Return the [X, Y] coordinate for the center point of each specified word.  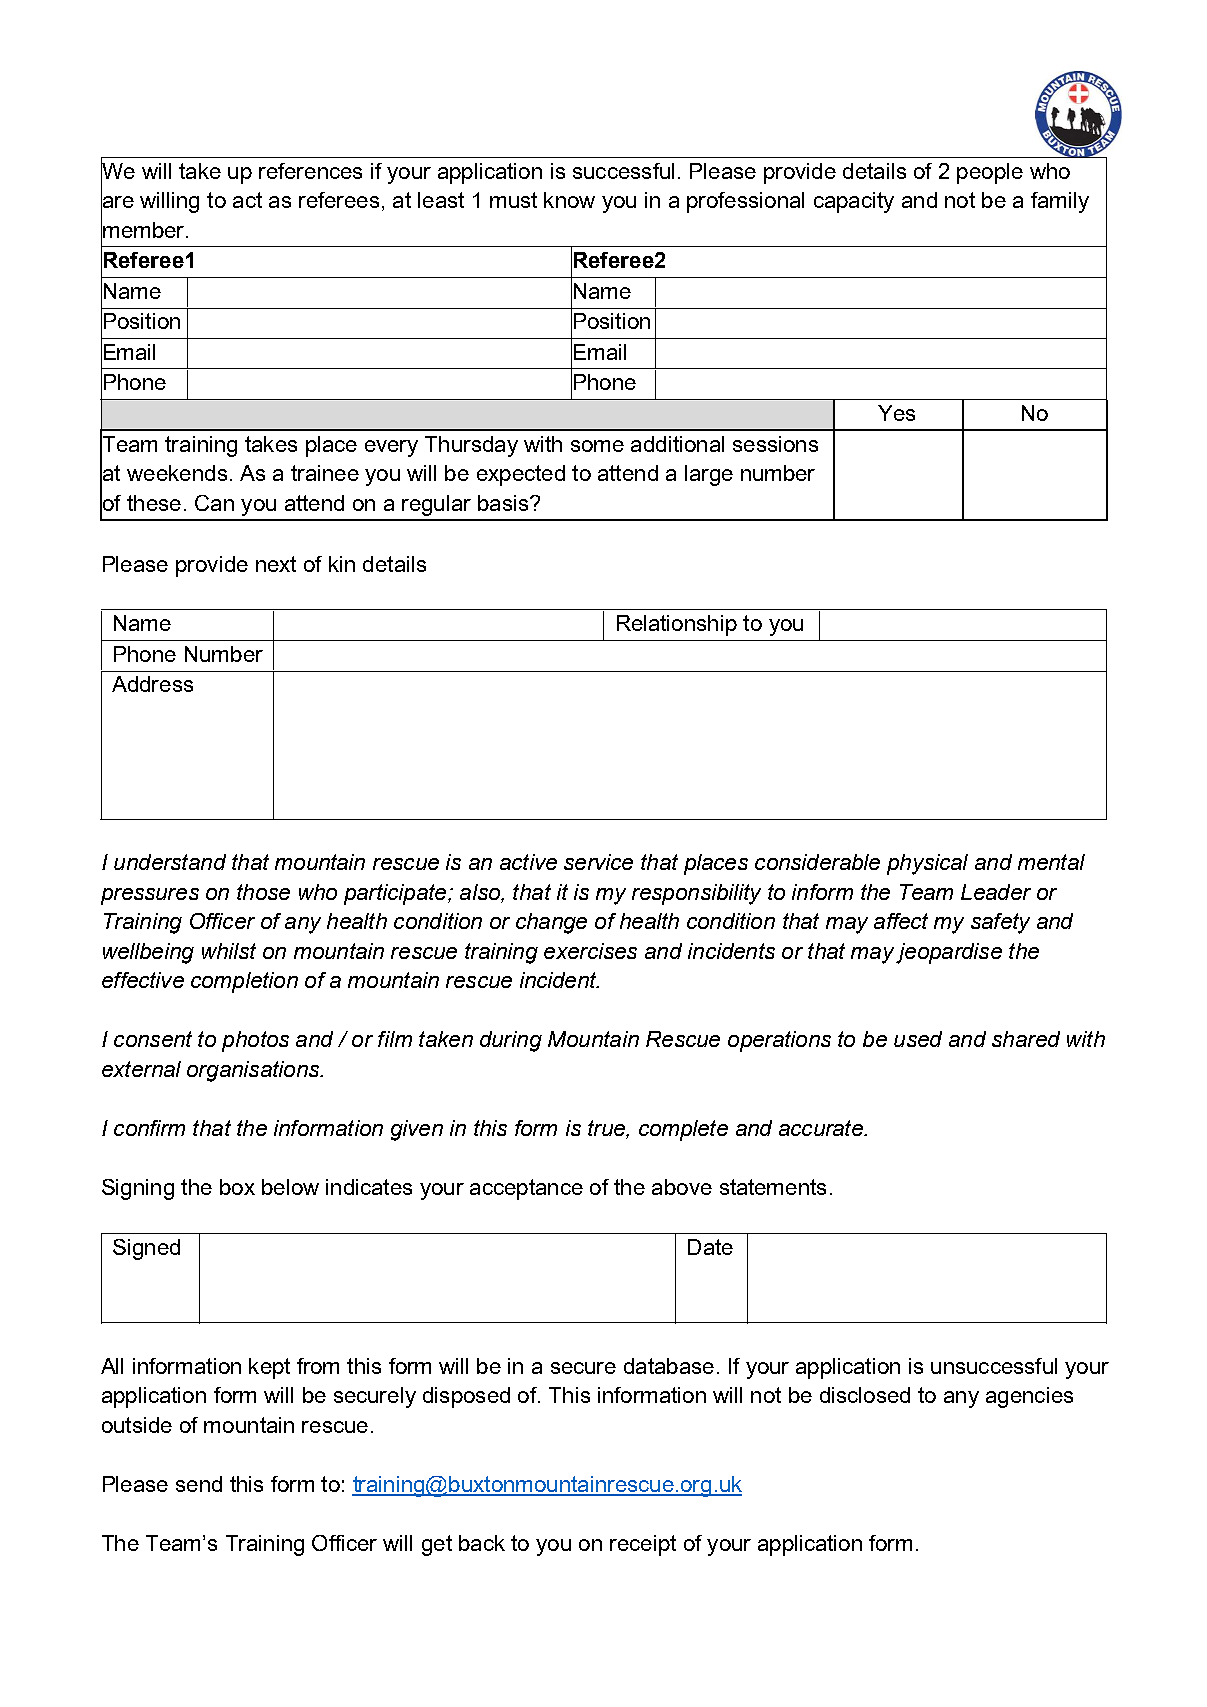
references [310, 171]
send [199, 1484]
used [918, 1039]
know [569, 200]
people [990, 173]
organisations [254, 1071]
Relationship [677, 625]
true [607, 1128]
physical [927, 864]
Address [152, 684]
